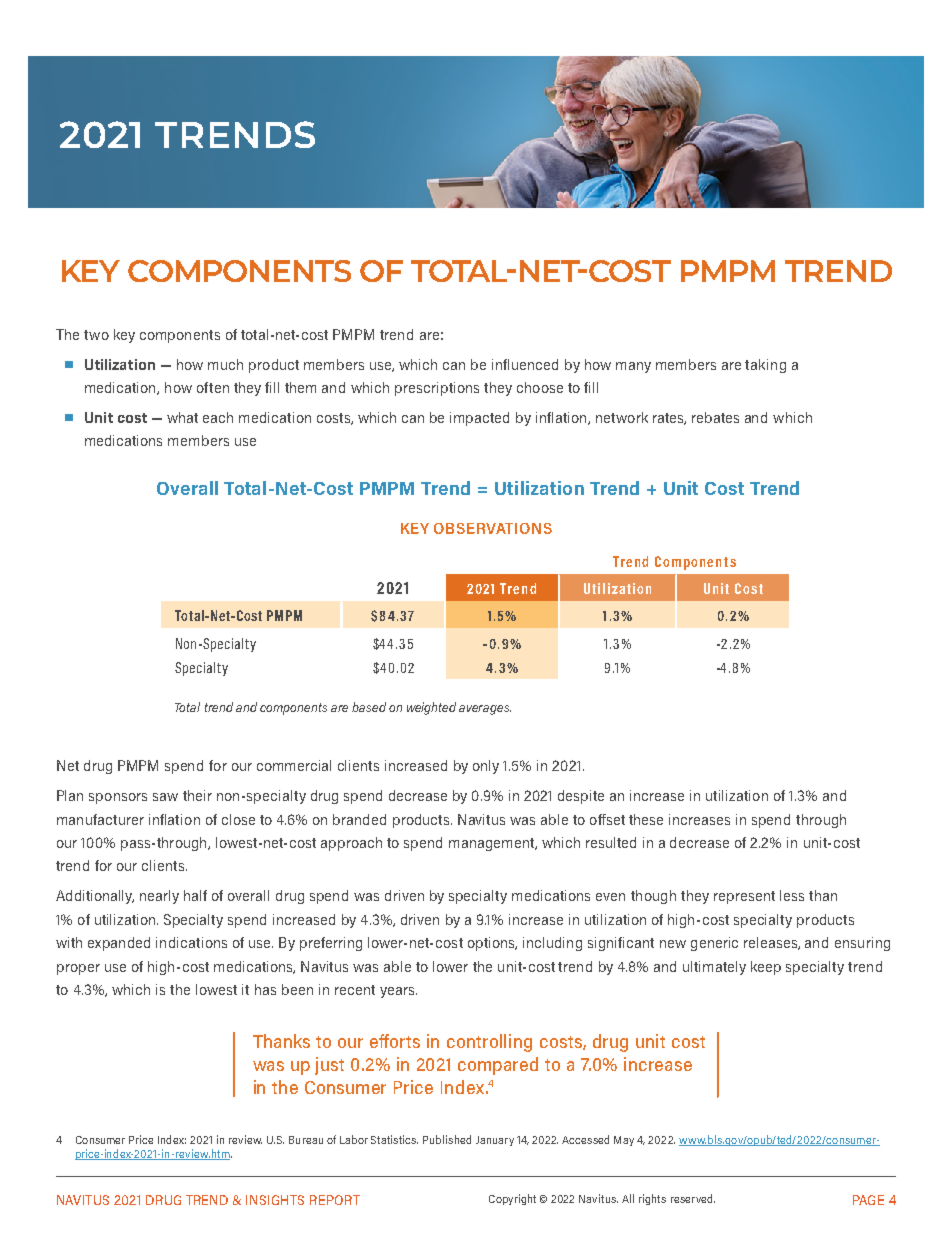  I want to click on only, so click(486, 767).
